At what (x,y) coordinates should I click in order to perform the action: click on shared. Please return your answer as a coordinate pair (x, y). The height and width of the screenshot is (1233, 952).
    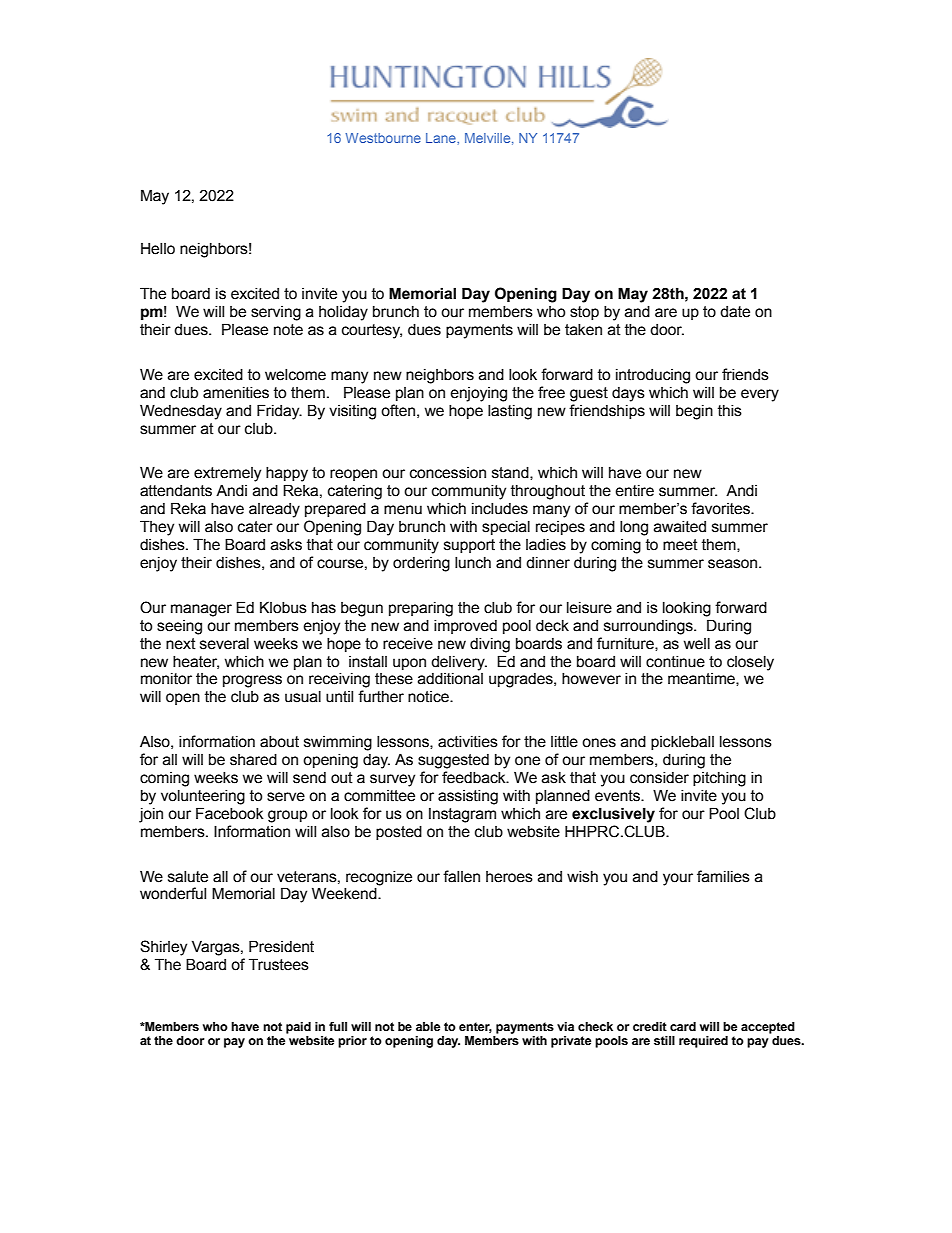
    Looking at the image, I should click on (253, 760).
